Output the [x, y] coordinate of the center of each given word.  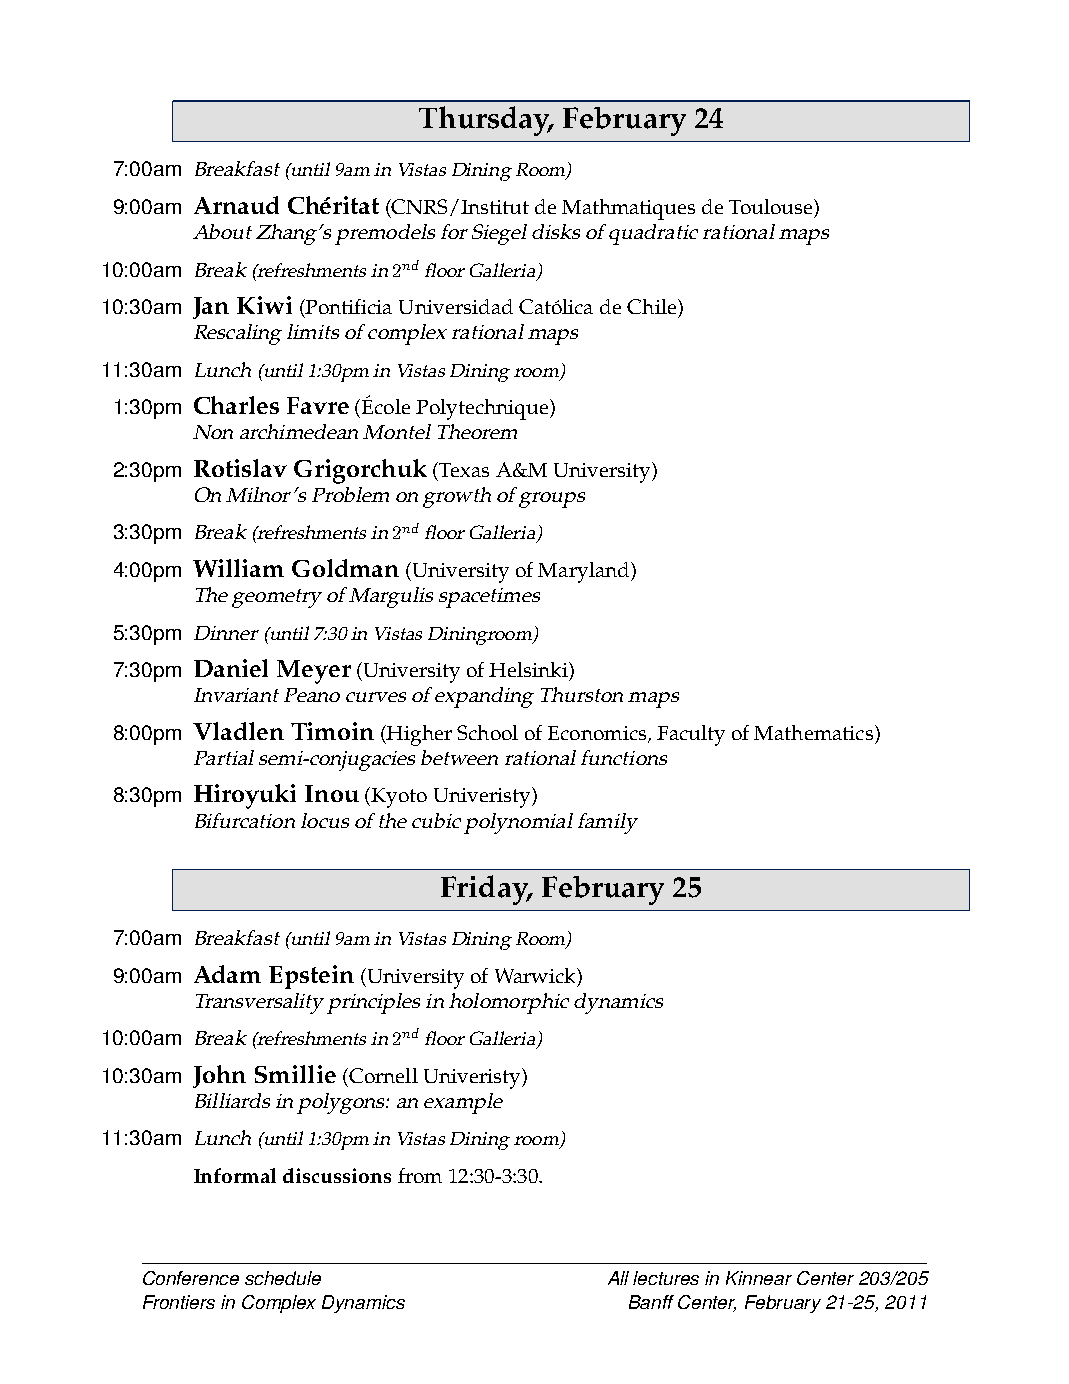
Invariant [236, 695]
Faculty [691, 735]
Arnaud [236, 205]
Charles [236, 405]
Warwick [536, 975]
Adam [227, 974]
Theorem [477, 431]
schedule [283, 1278]
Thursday [485, 121]
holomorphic [509, 1003]
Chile [651, 306]
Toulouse [772, 206]
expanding [484, 697]
